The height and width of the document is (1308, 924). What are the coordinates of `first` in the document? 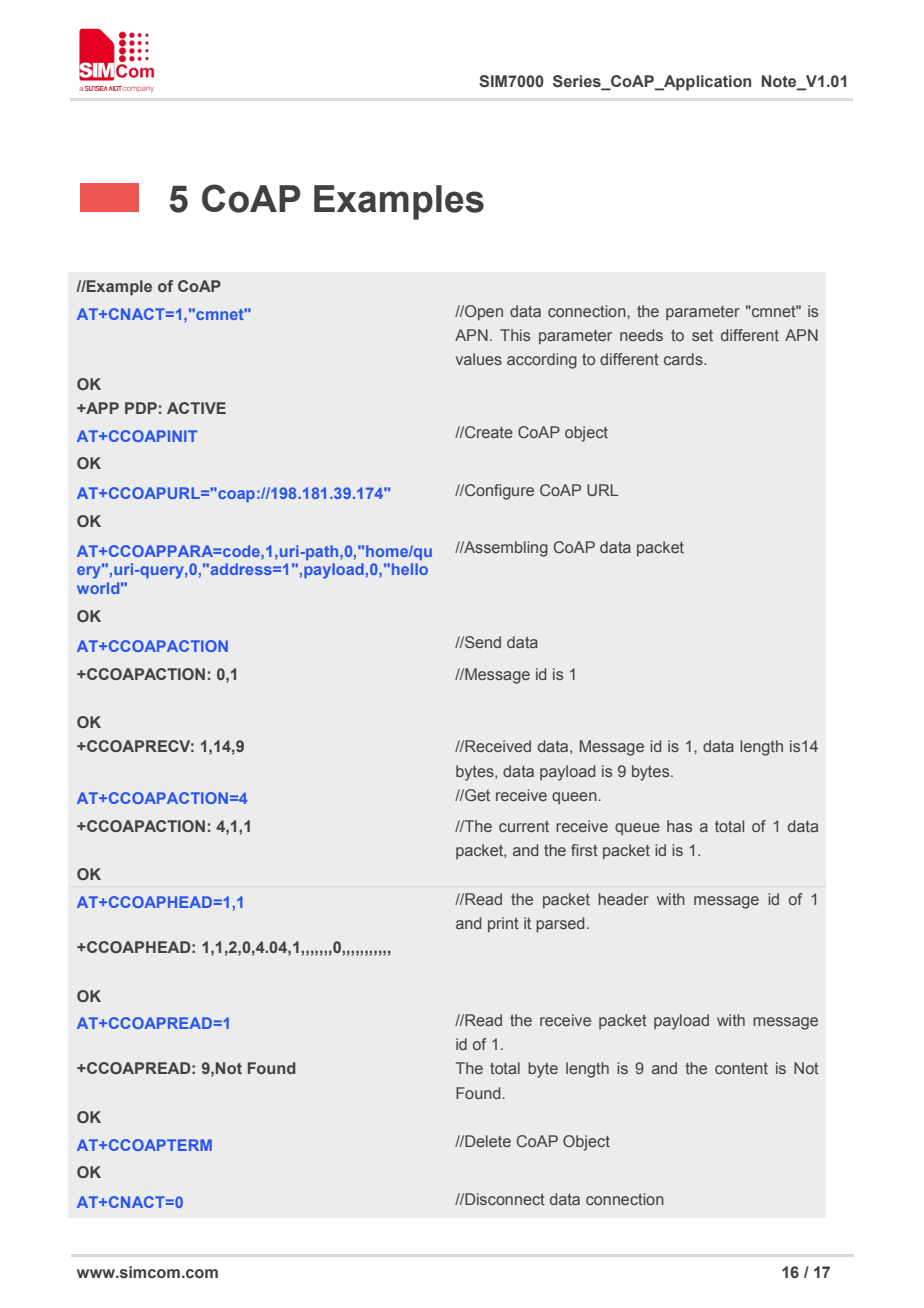 It's located at (584, 850).
